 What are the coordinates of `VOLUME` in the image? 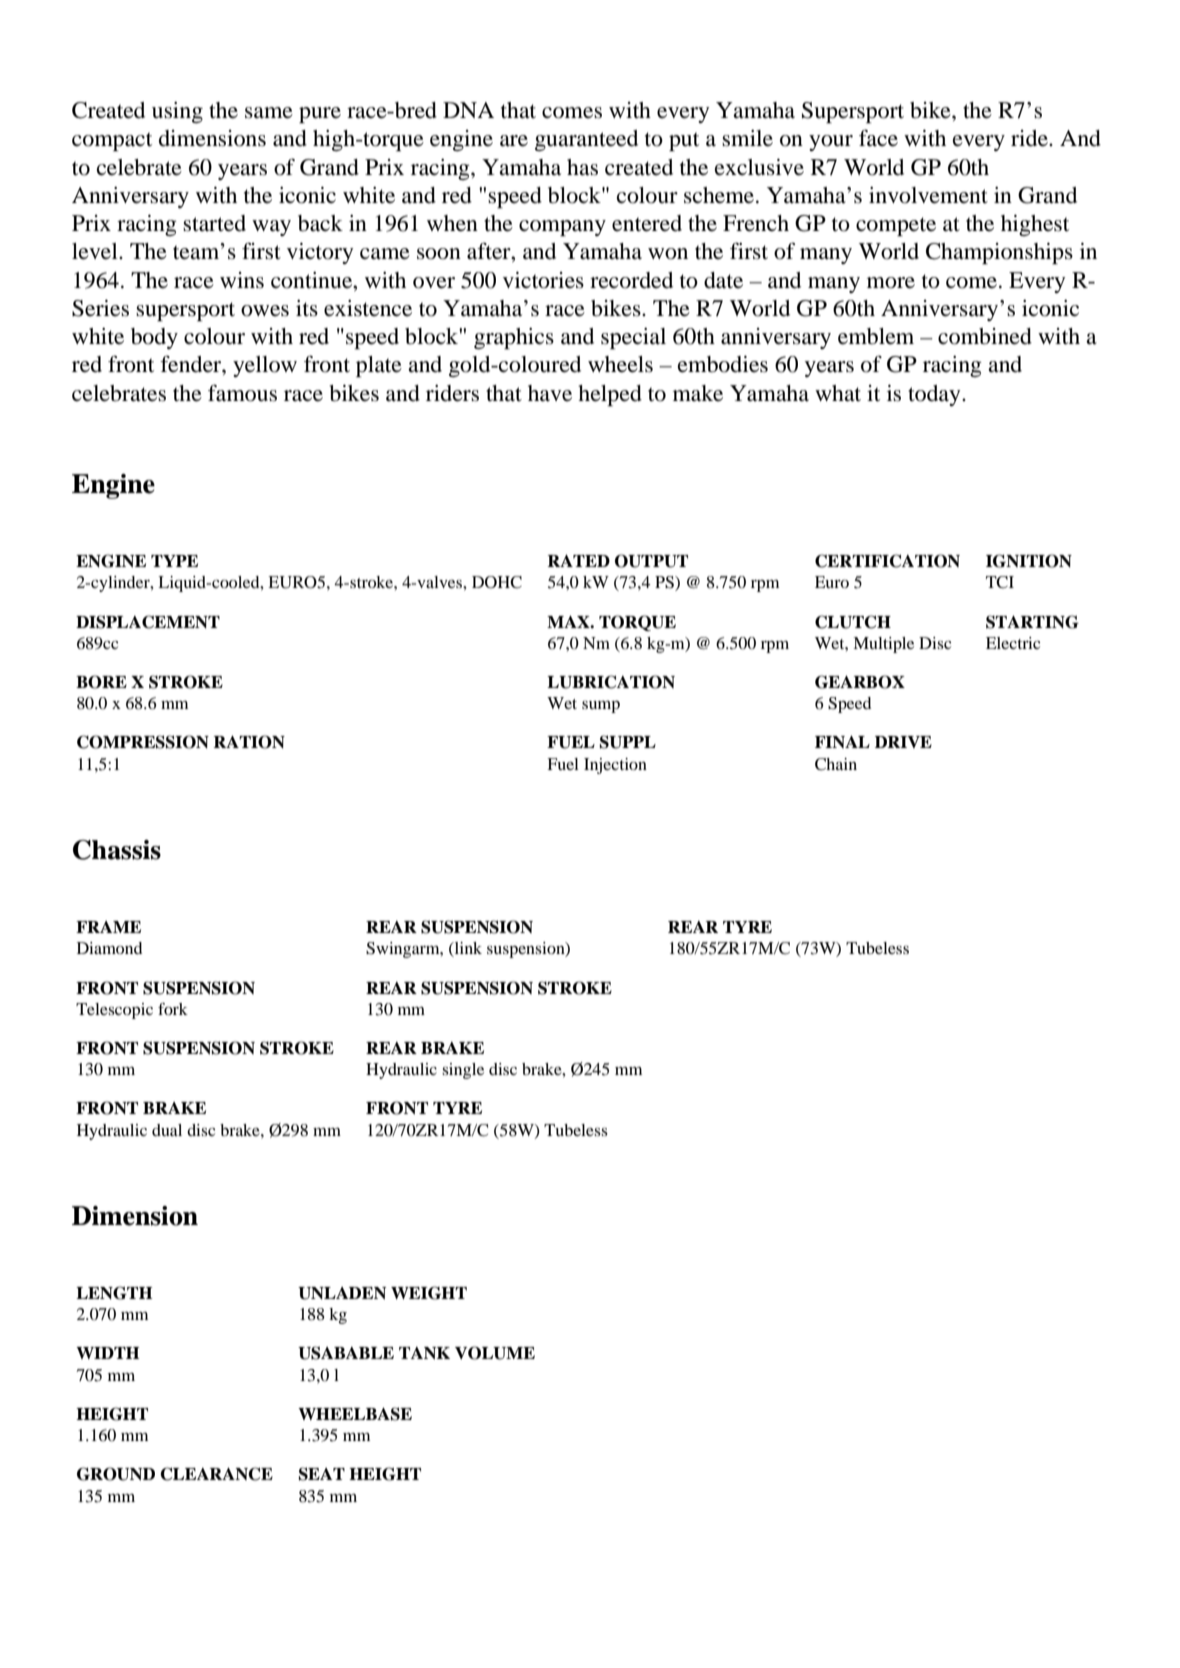 It's located at (495, 1353).
